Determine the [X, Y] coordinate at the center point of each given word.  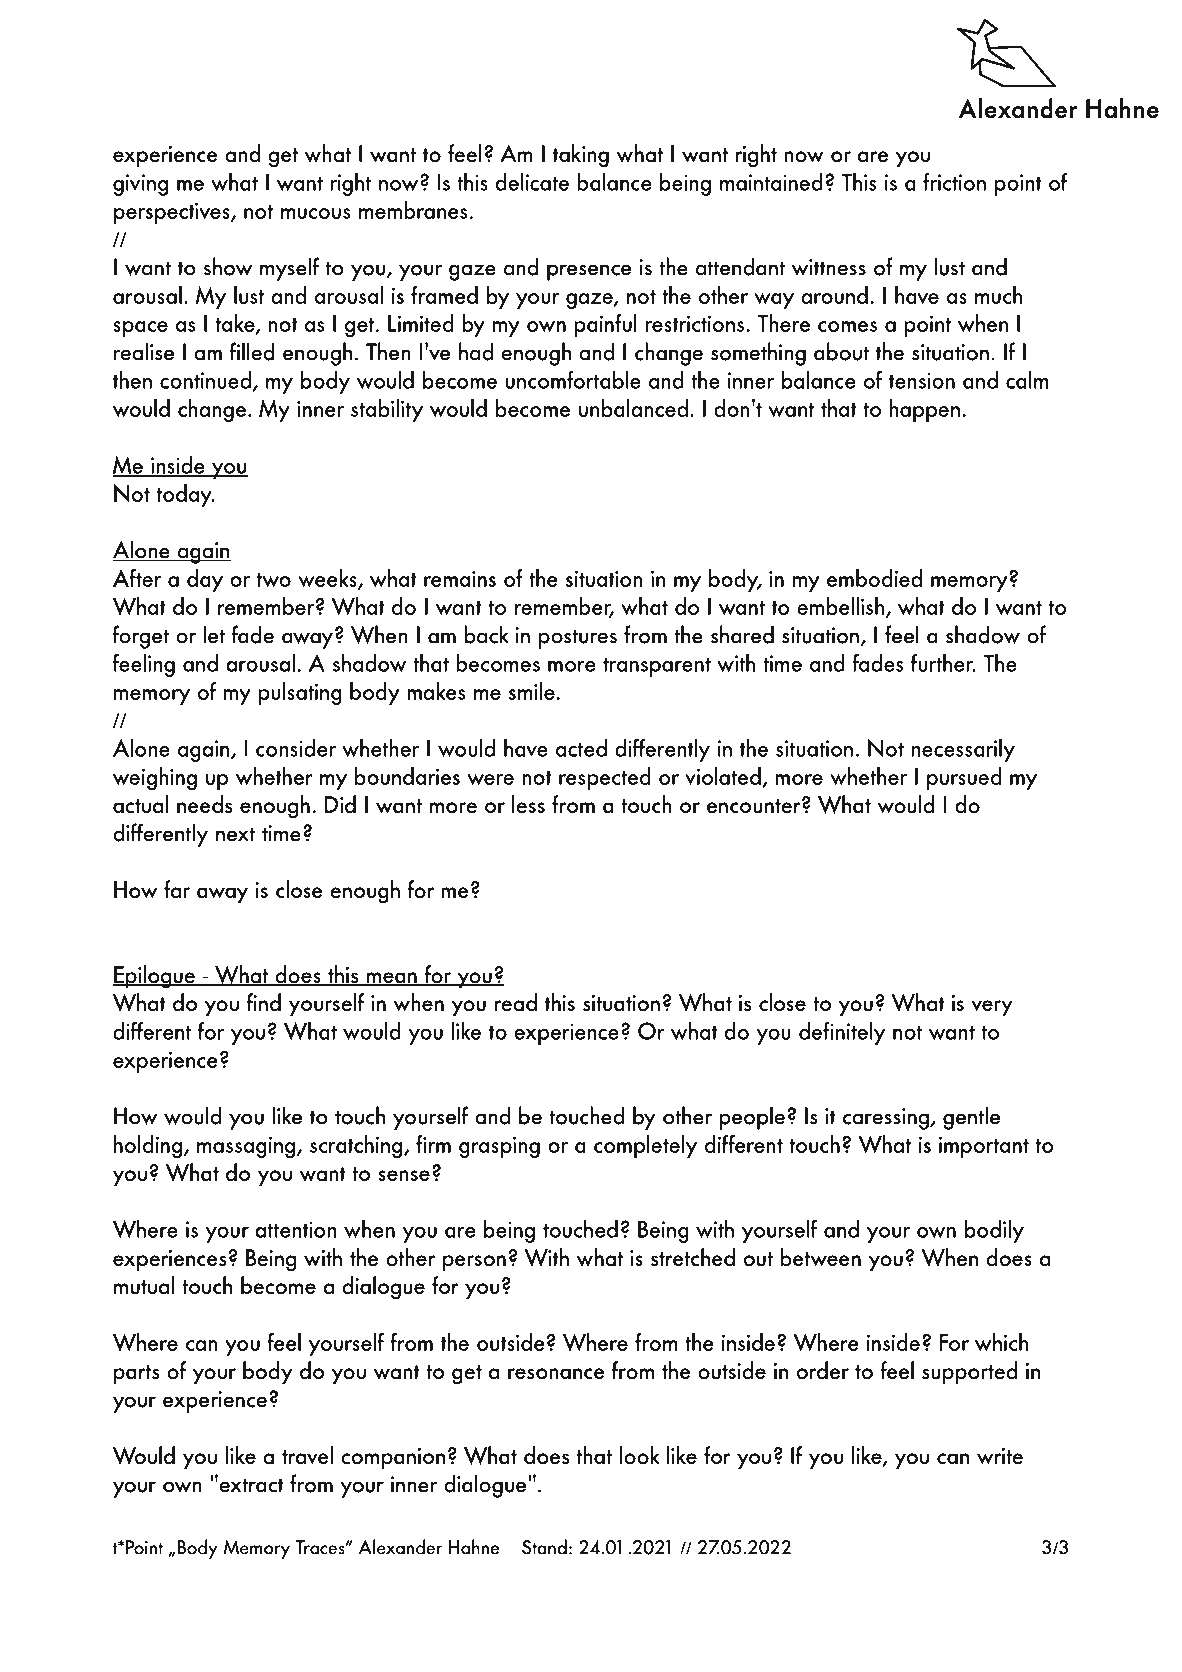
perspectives [173, 213]
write [1000, 1456]
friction [954, 181]
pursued [964, 778]
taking [581, 156]
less [528, 804]
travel [307, 1455]
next [235, 834]
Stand [544, 1547]
